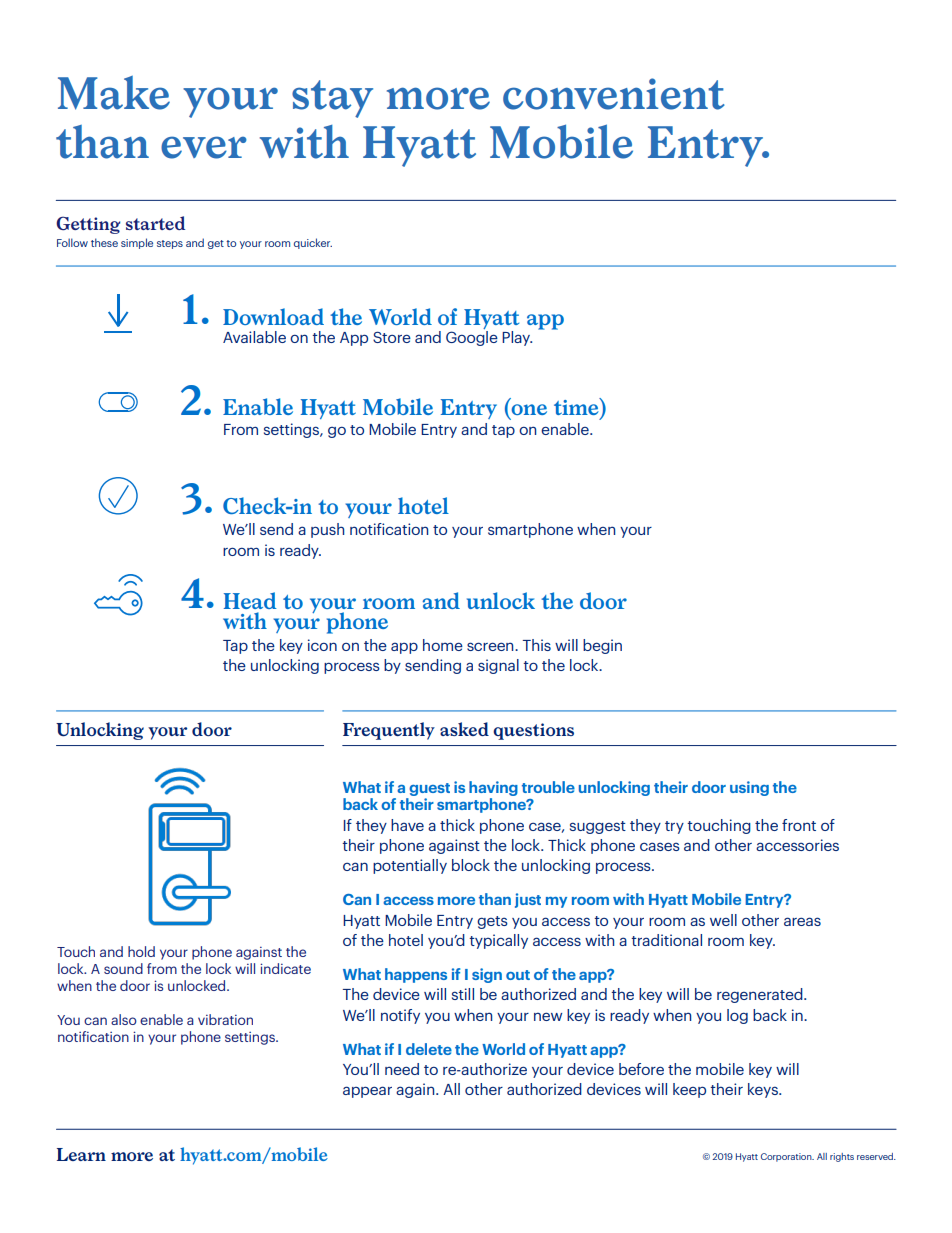  Describe the element at coordinates (141, 951) in the document. I see `hold` at that location.
